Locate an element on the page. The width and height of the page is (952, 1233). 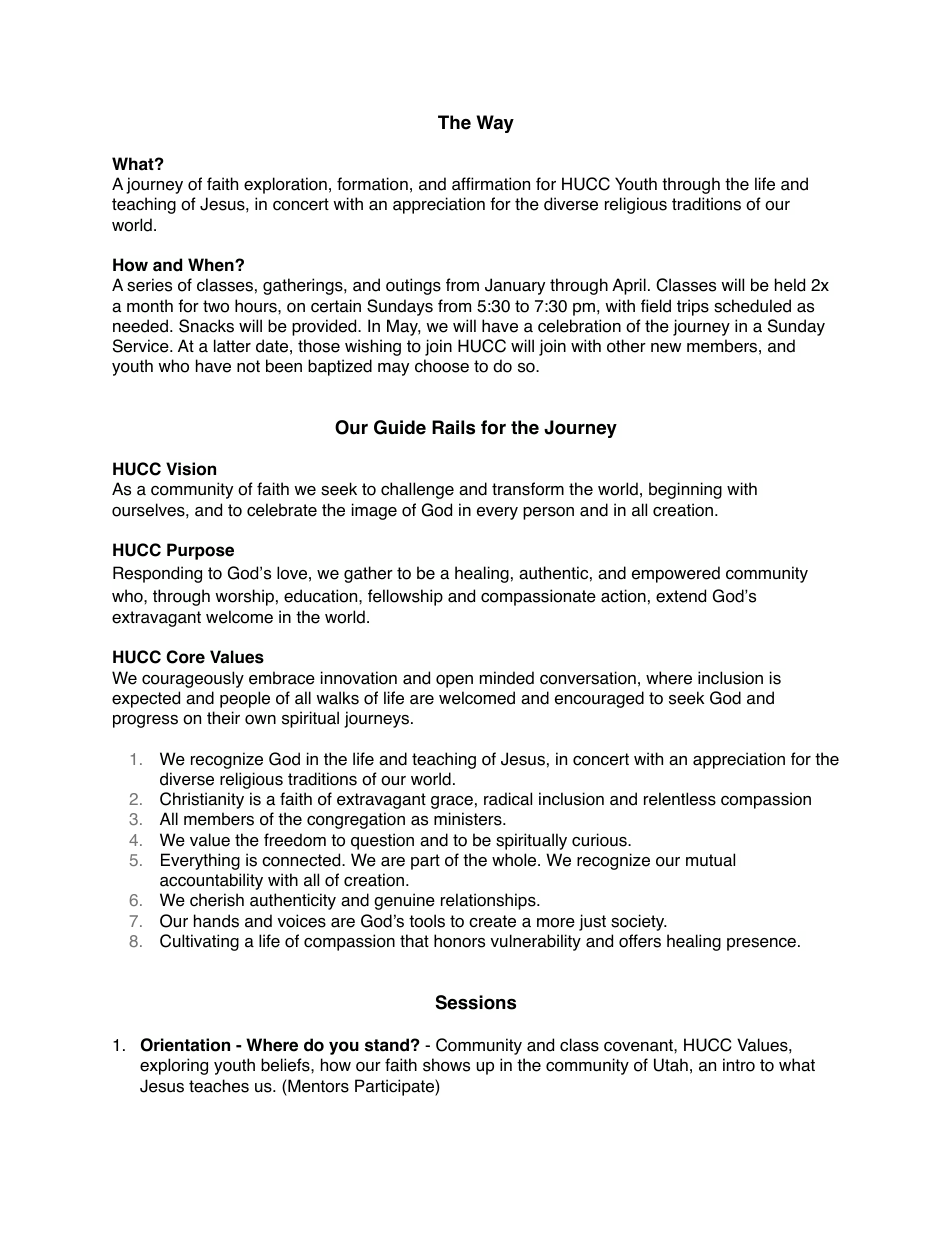
intro is located at coordinates (739, 1065).
